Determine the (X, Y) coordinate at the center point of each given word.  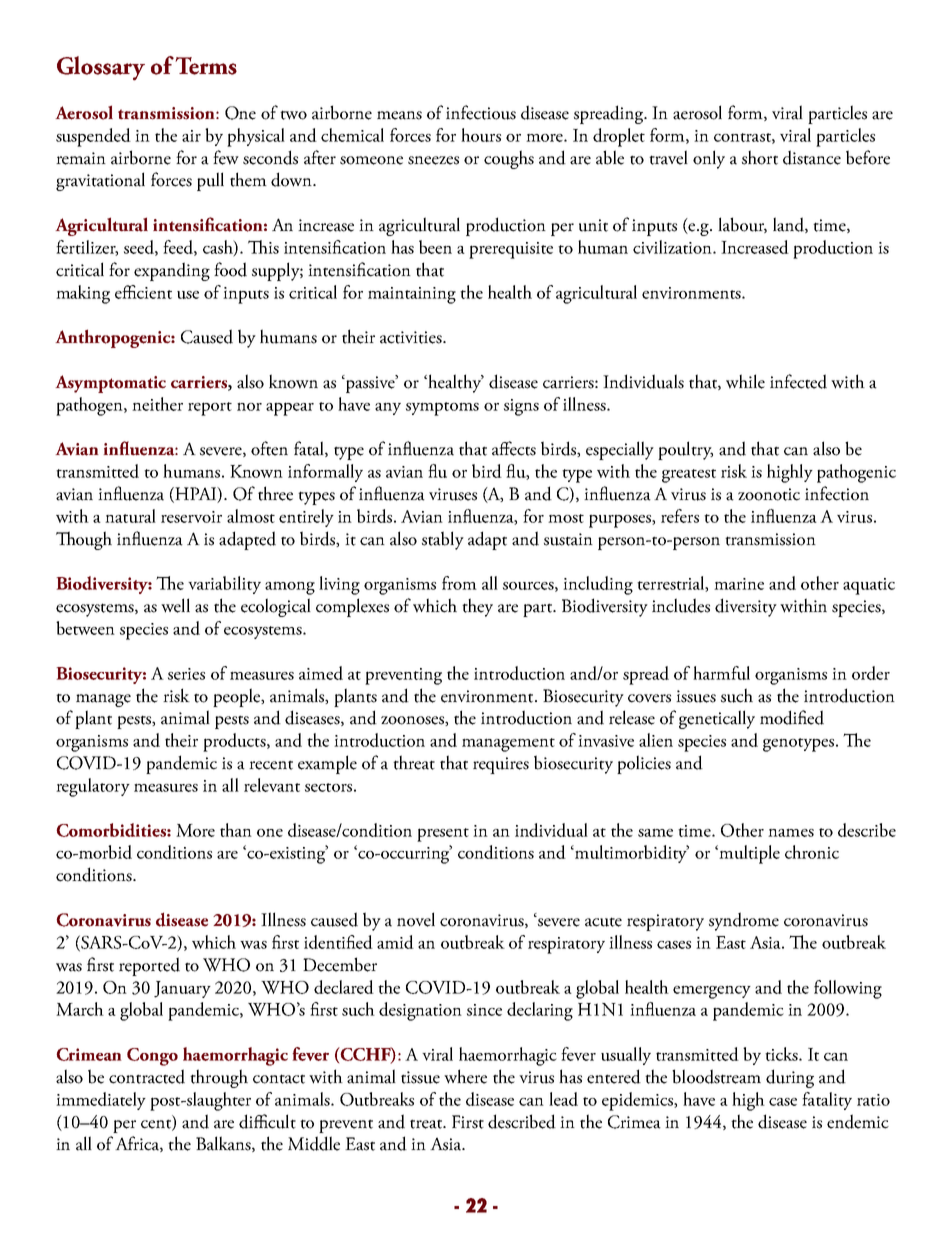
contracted (147, 1076)
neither (157, 404)
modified (792, 717)
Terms (206, 66)
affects (514, 448)
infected (798, 381)
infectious (481, 112)
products (235, 742)
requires (501, 765)
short (760, 157)
